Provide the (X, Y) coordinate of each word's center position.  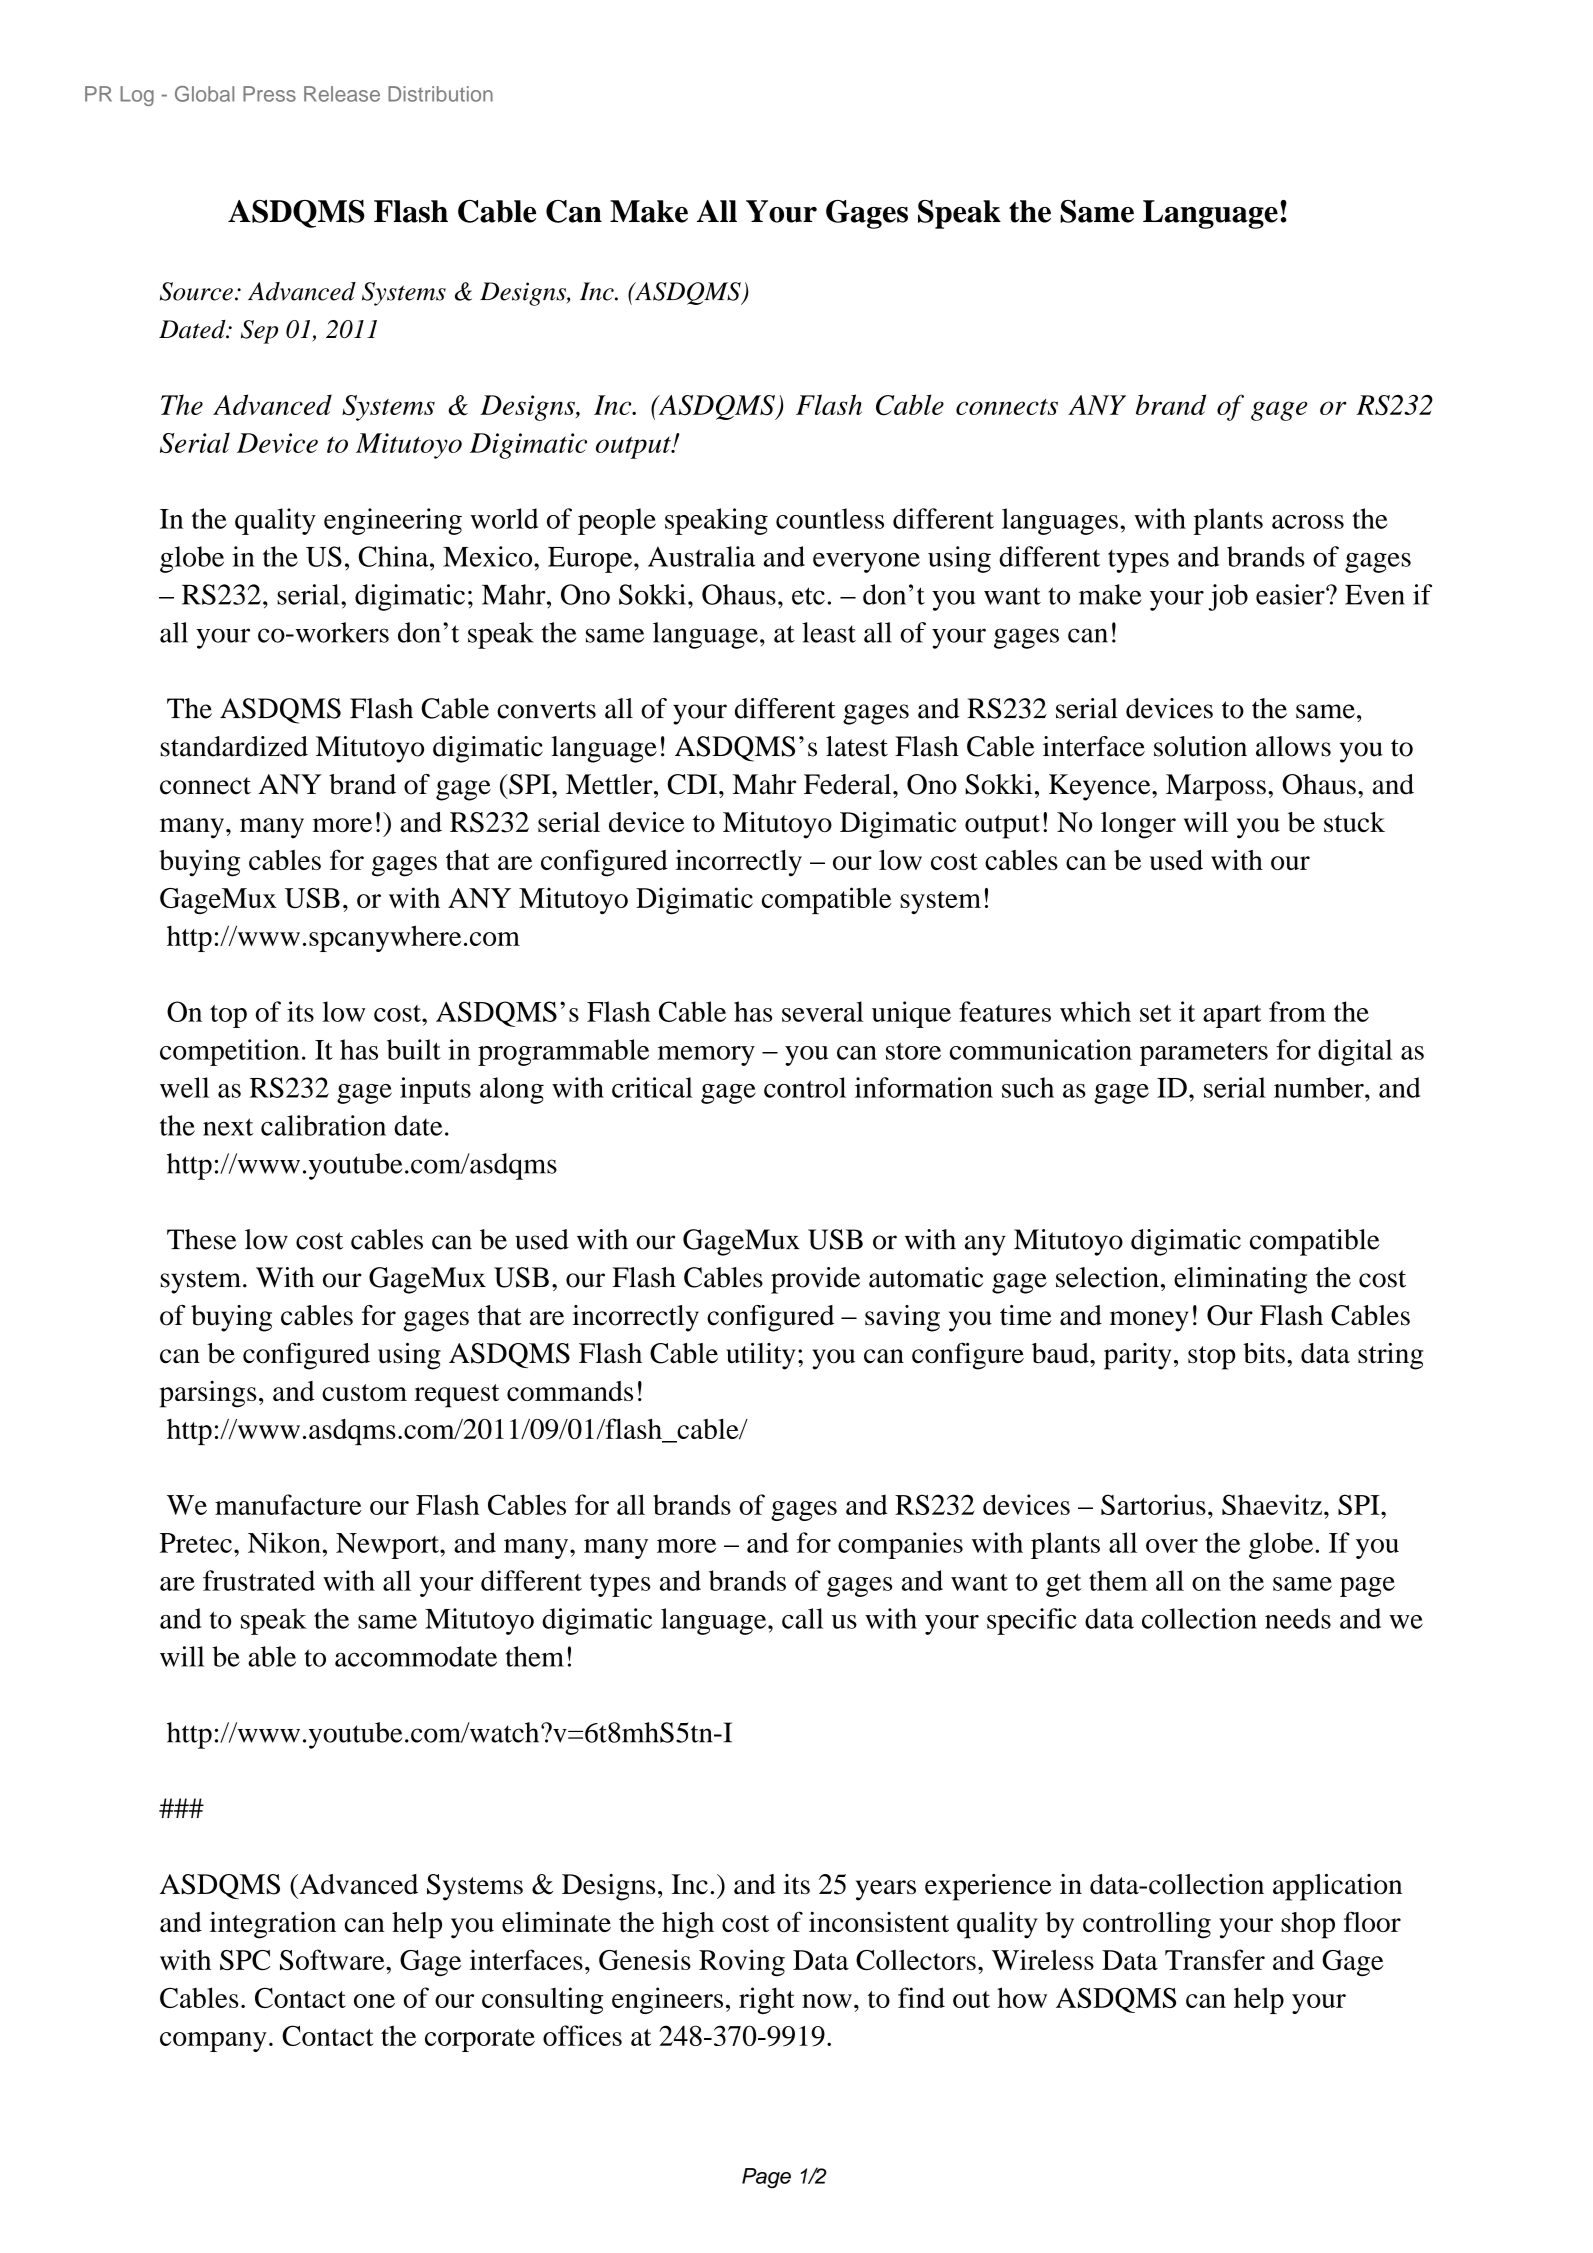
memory (706, 1056)
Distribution (440, 94)
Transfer (1215, 1959)
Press (269, 94)
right (767, 2000)
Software (333, 1959)
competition (230, 1052)
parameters (1204, 1054)
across (1308, 522)
